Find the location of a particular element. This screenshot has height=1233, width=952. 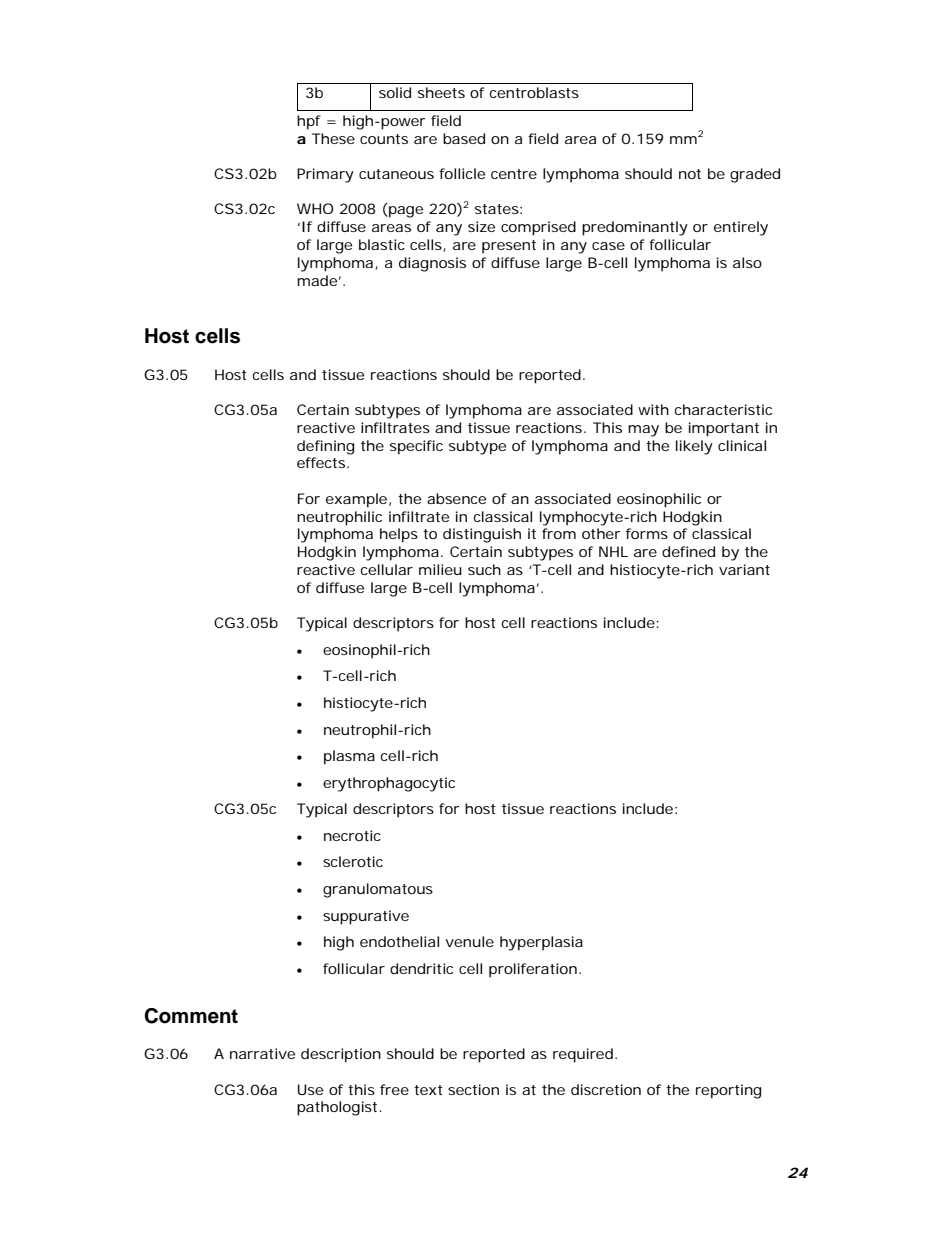

defined is located at coordinates (688, 551).
